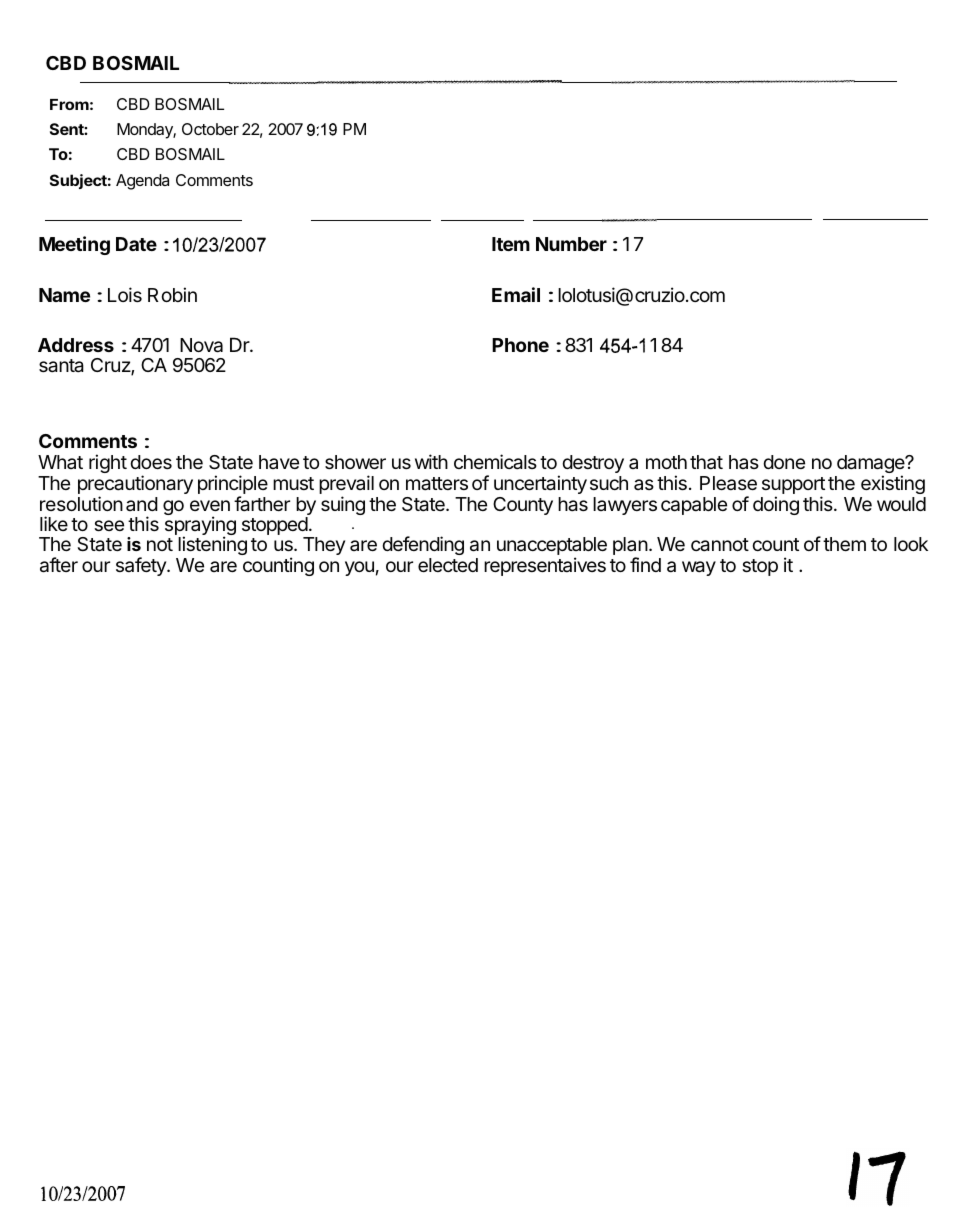 Image resolution: width=953 pixels, height=1232 pixels. What do you see at coordinates (520, 345) in the screenshot?
I see `Phone` at bounding box center [520, 345].
